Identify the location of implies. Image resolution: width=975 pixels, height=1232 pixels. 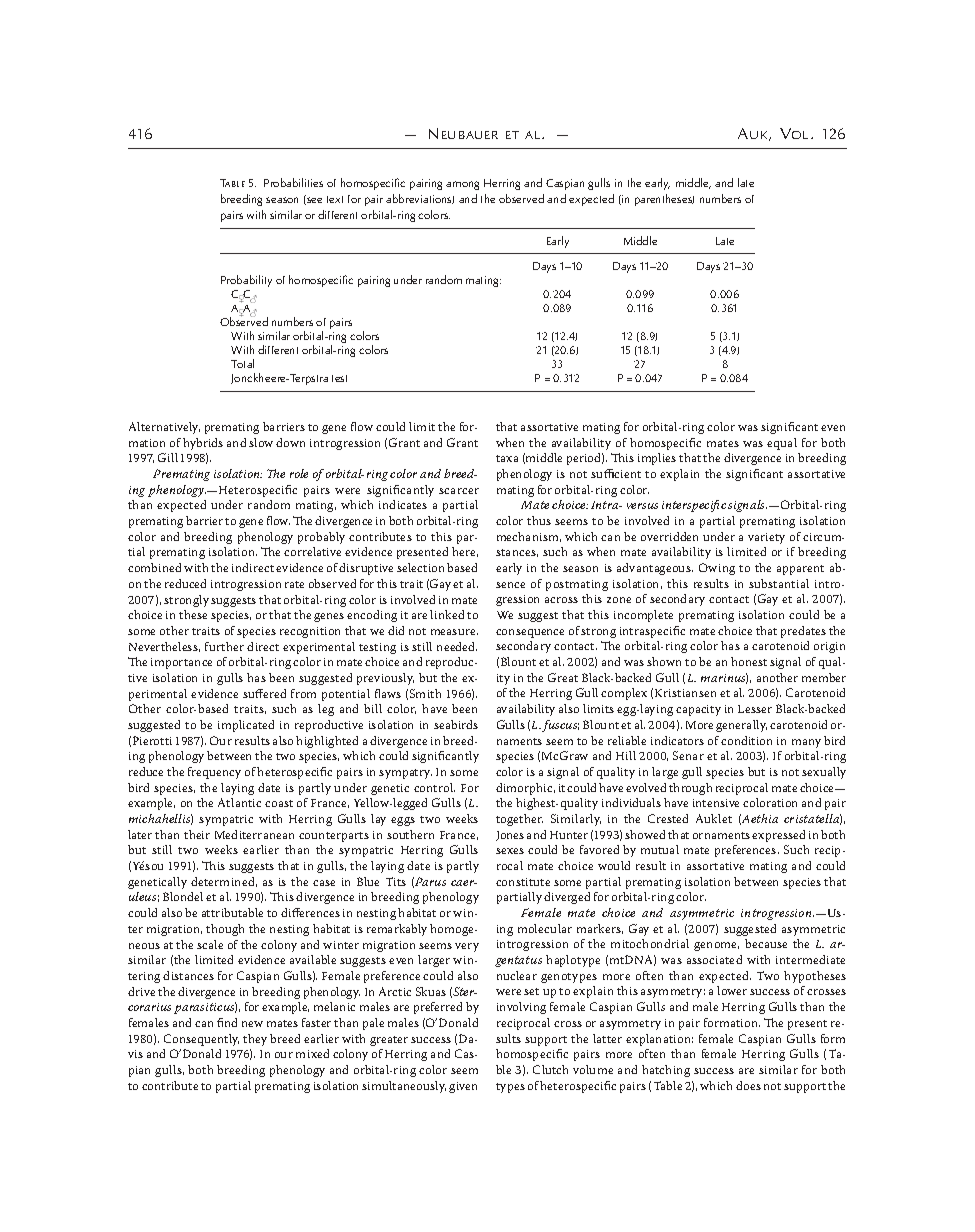
(657, 459).
